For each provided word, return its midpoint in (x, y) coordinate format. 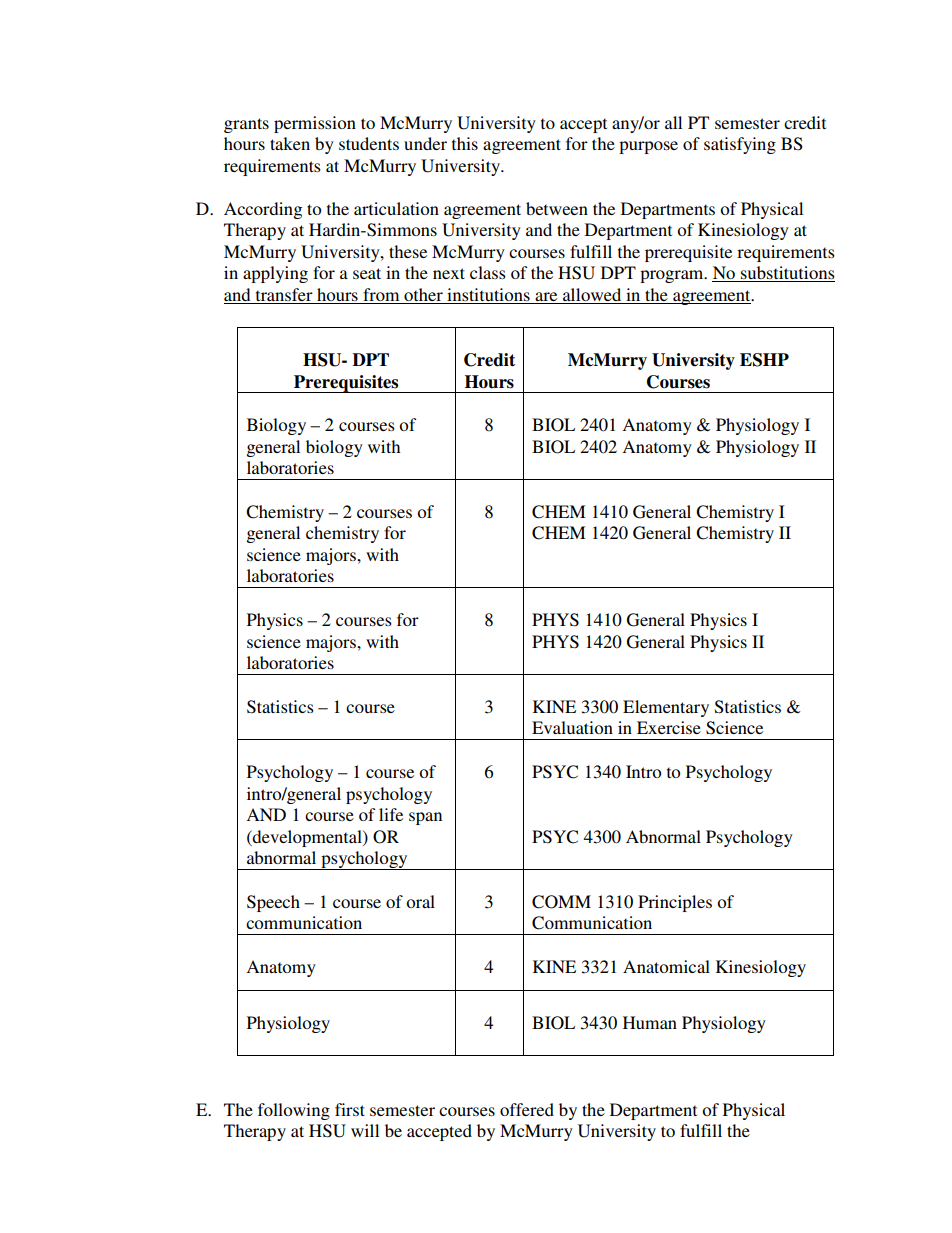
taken (290, 143)
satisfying (740, 145)
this (465, 143)
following (294, 1111)
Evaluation (572, 727)
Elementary (666, 708)
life (391, 814)
